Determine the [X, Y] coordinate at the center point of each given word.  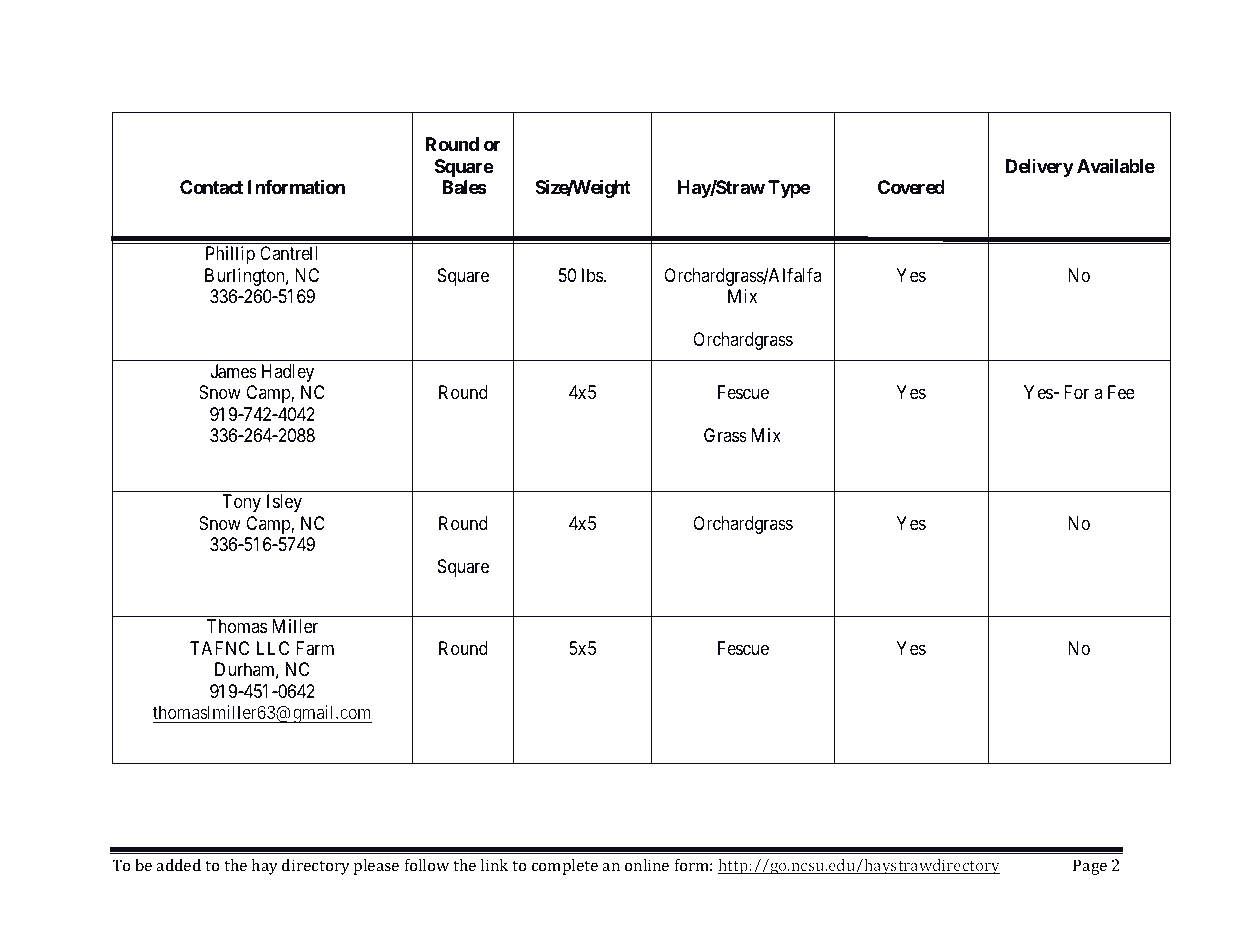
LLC [273, 648]
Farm [315, 648]
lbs [592, 275]
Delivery [1040, 168]
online [647, 865]
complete [565, 867]
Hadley [288, 373]
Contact [211, 187]
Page [1090, 867]
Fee [1121, 392]
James [234, 371]
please [376, 867]
